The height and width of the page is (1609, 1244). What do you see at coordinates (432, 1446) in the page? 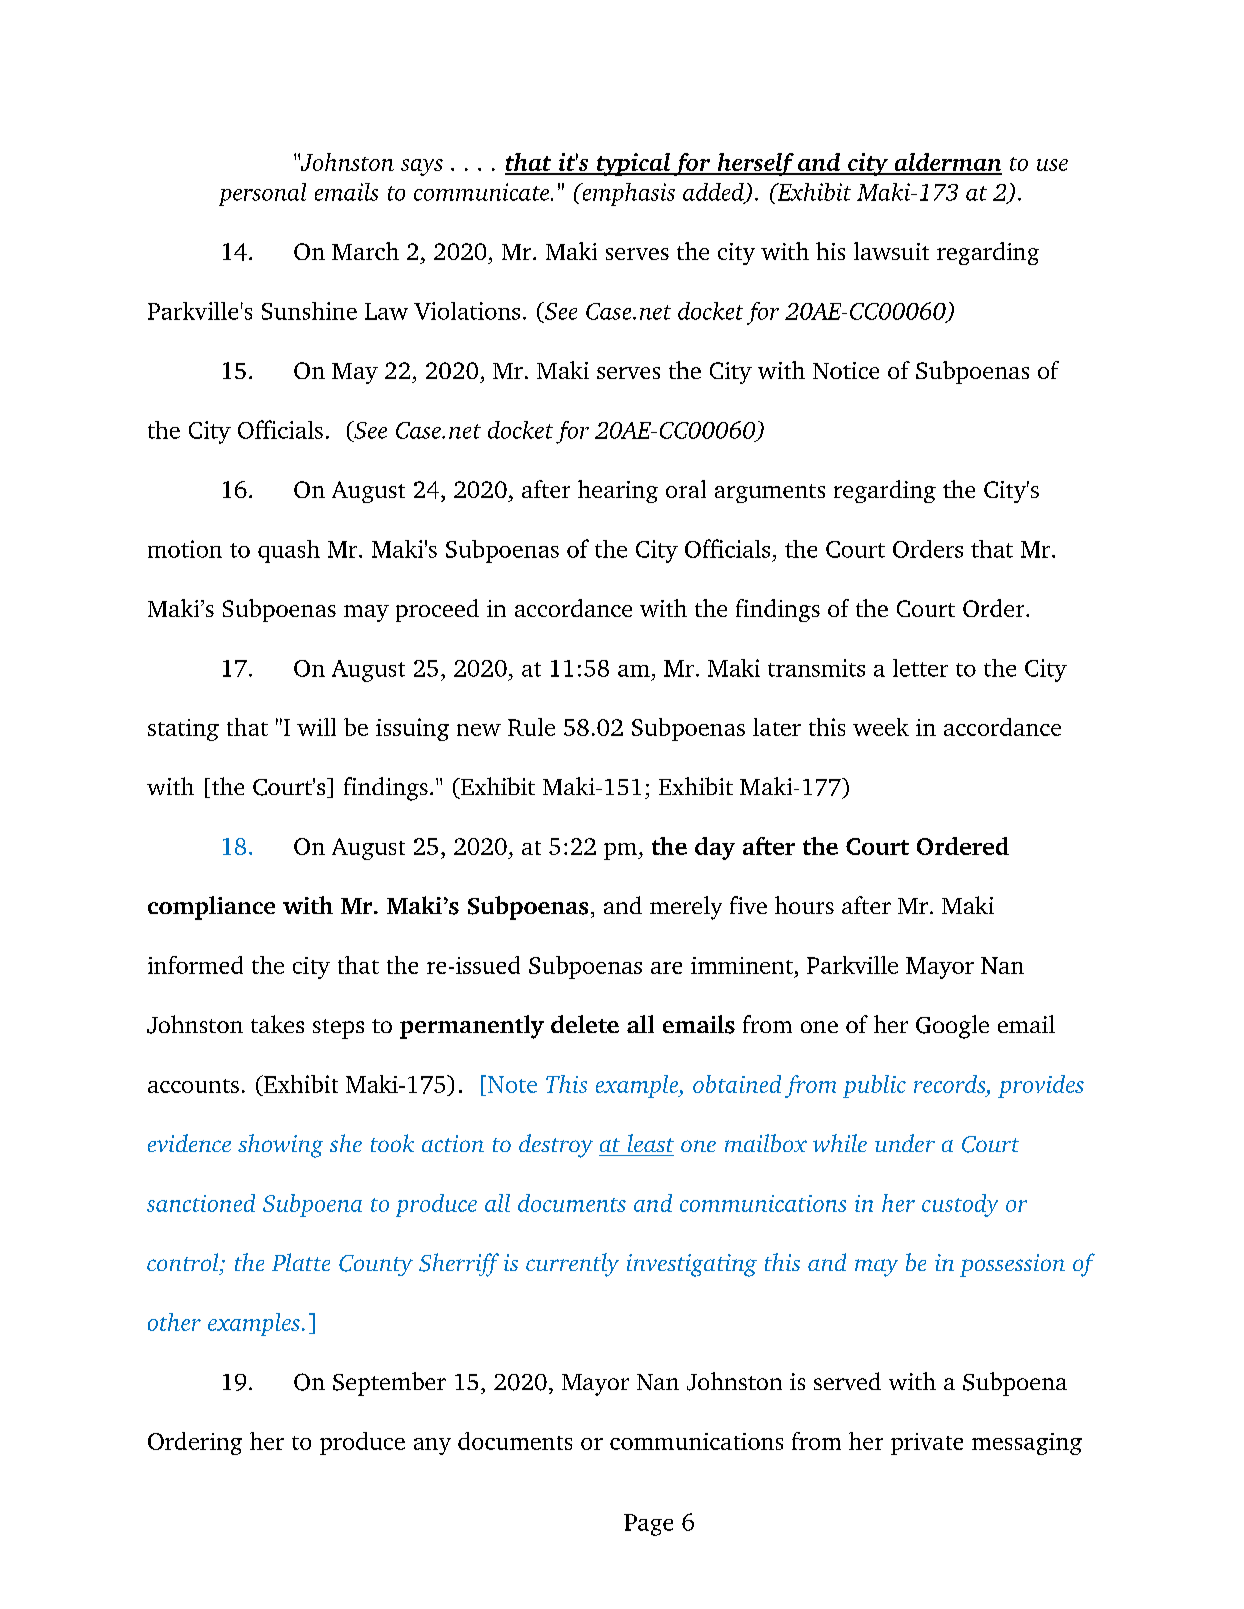
I see `any` at bounding box center [432, 1446].
